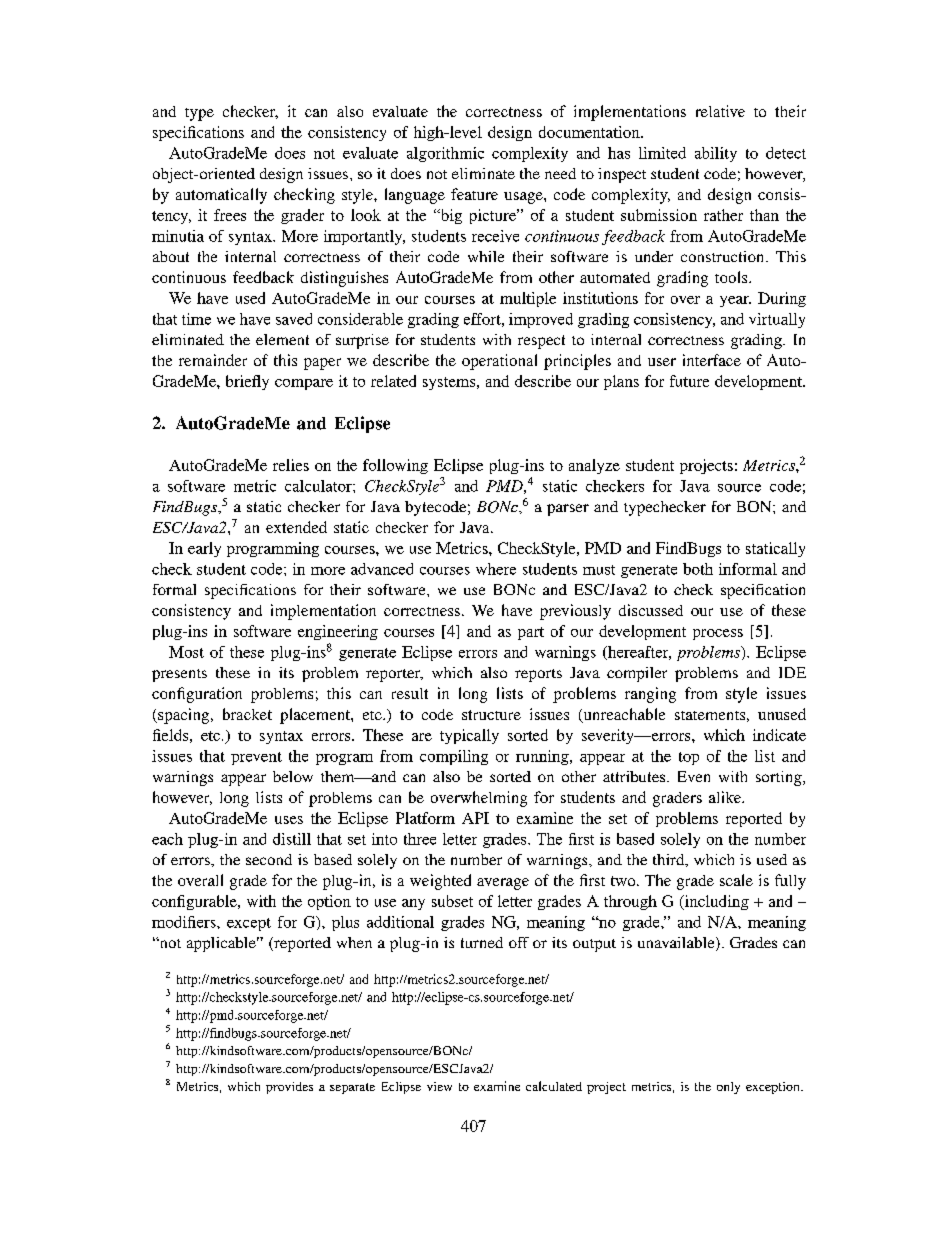 The width and height of the screenshot is (952, 1233). I want to click on second, so click(269, 859).
